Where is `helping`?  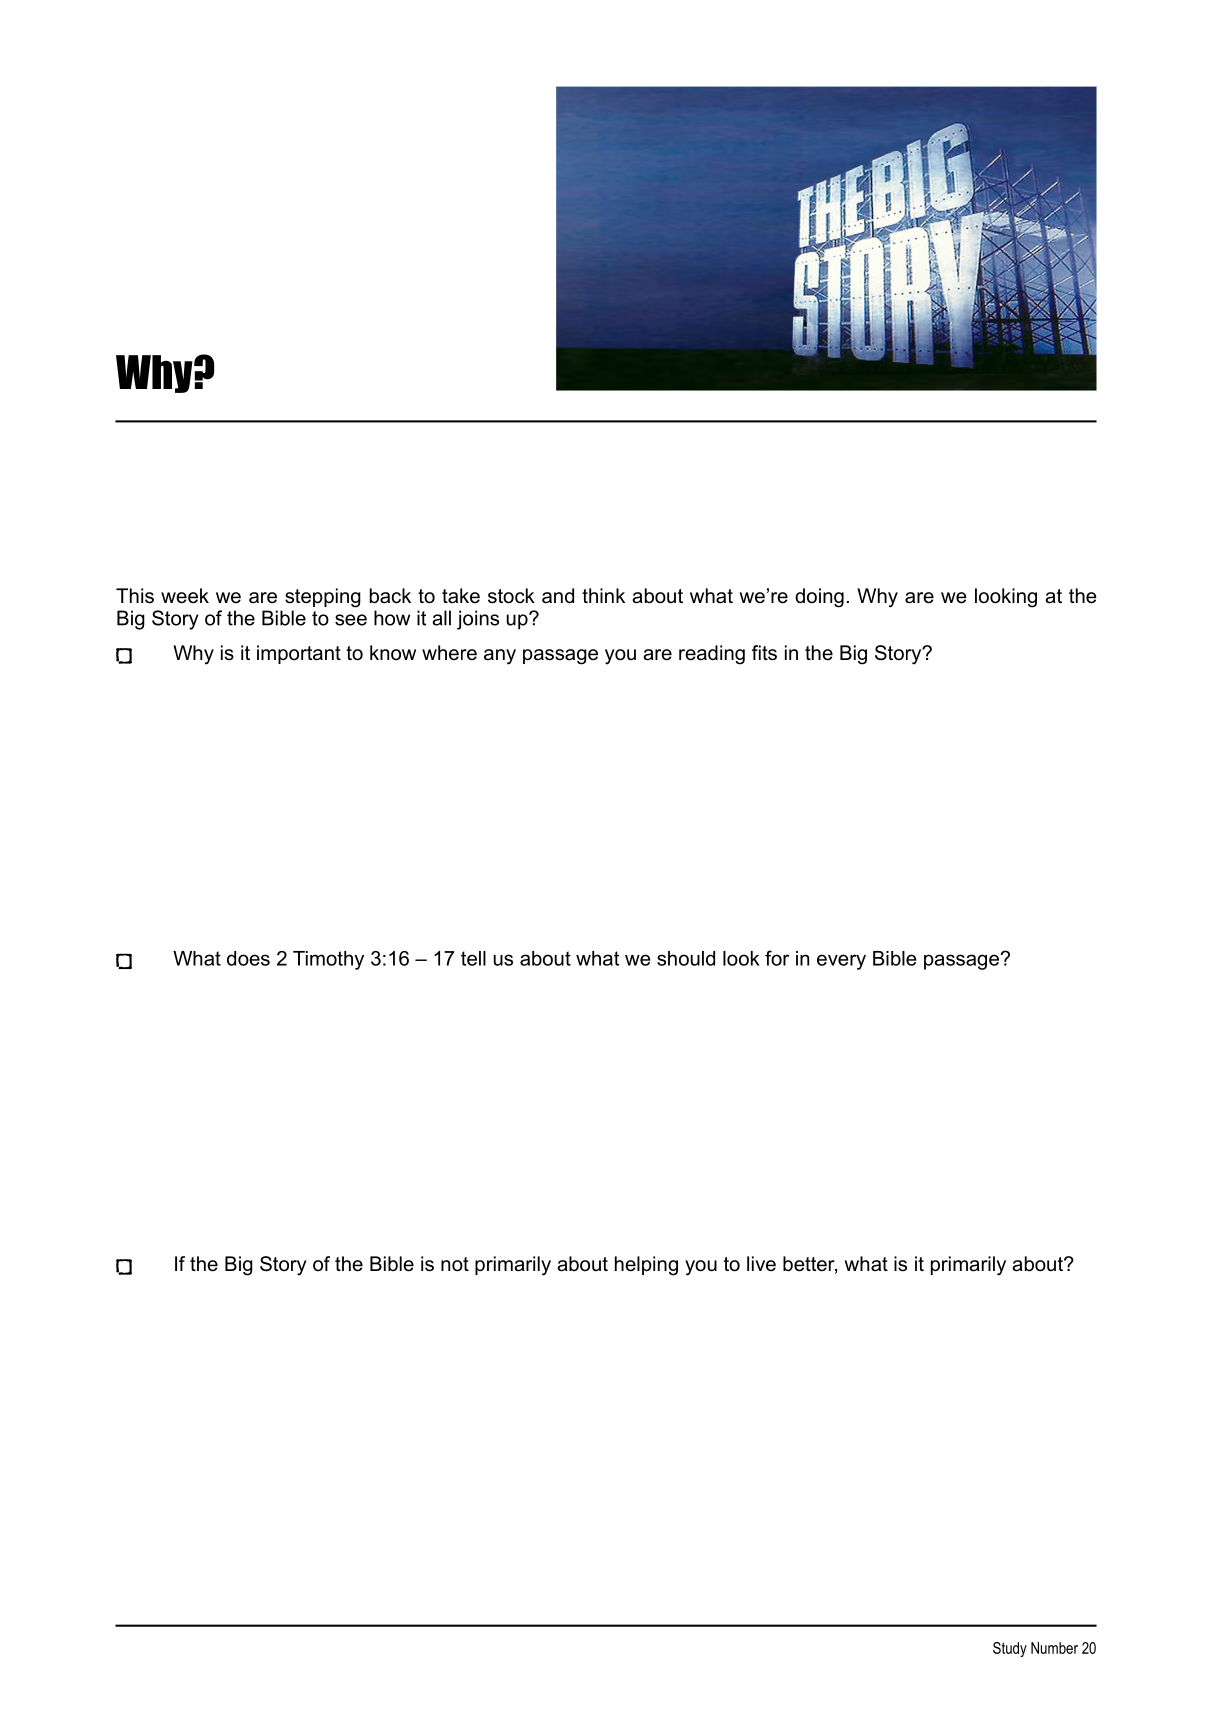
helping is located at coordinates (646, 1266).
